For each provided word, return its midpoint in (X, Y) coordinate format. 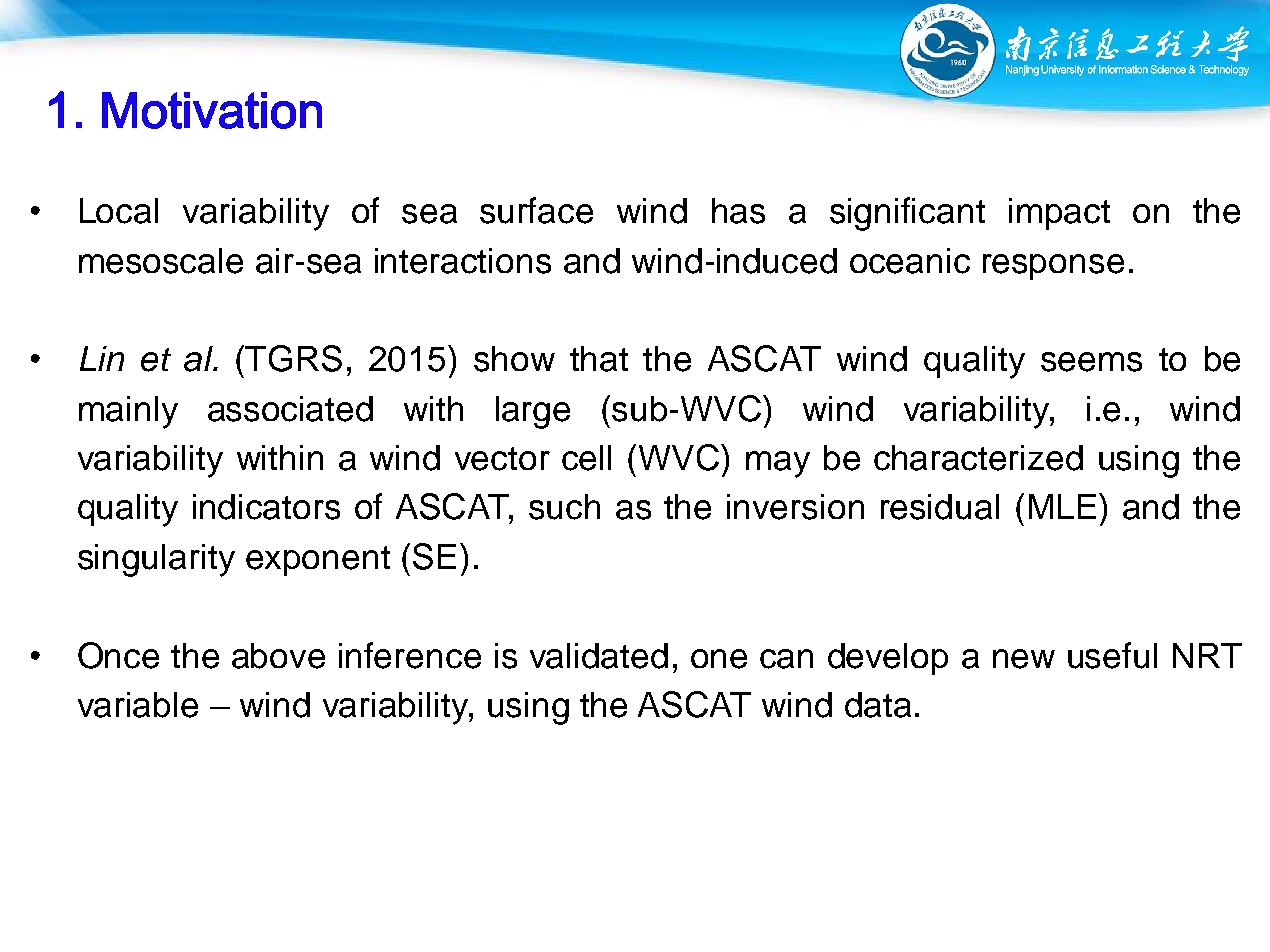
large (533, 412)
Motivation (212, 110)
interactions (463, 261)
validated (599, 656)
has (738, 211)
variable (138, 705)
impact (1059, 214)
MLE (1062, 506)
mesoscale (161, 261)
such (564, 507)
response (1053, 267)
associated (290, 409)
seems (1091, 362)
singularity (156, 560)
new (1024, 659)
